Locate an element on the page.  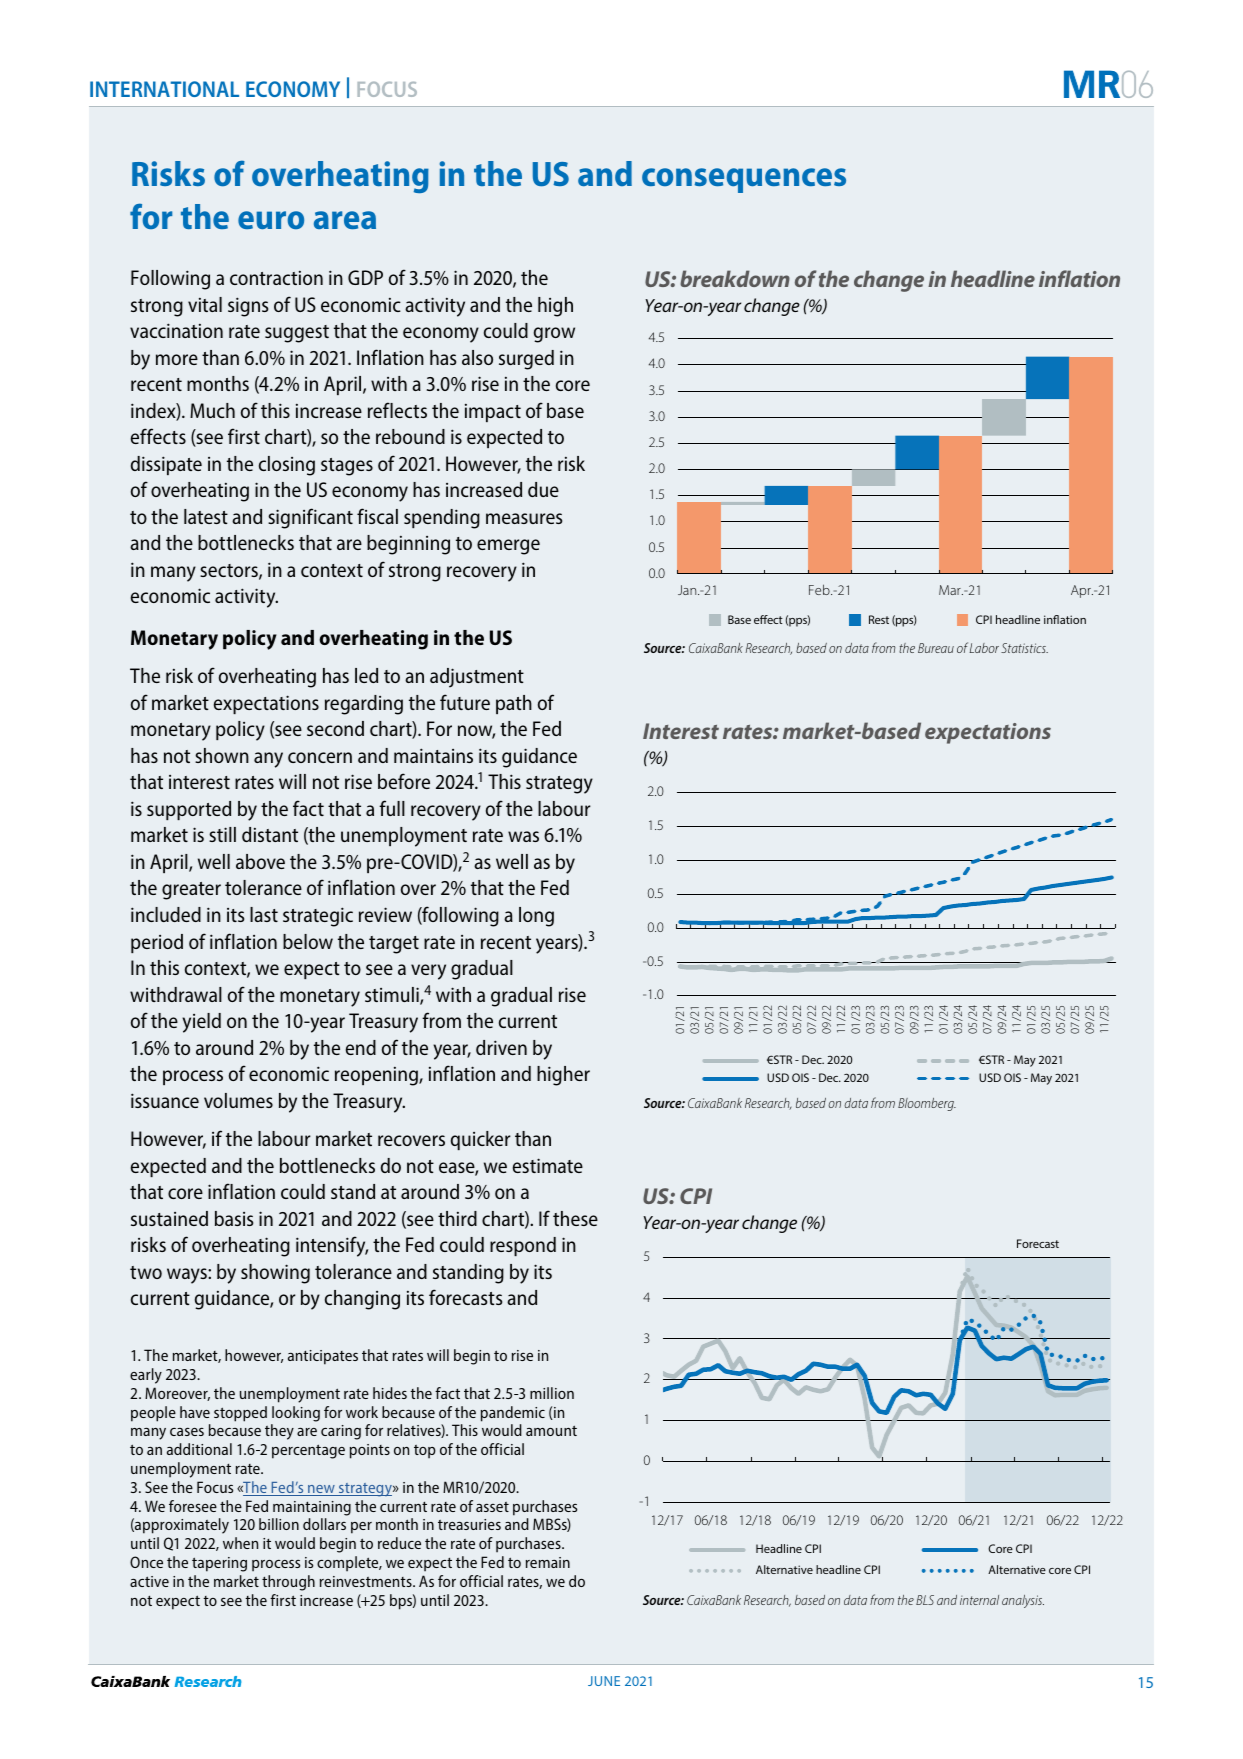
grow is located at coordinates (554, 335).
